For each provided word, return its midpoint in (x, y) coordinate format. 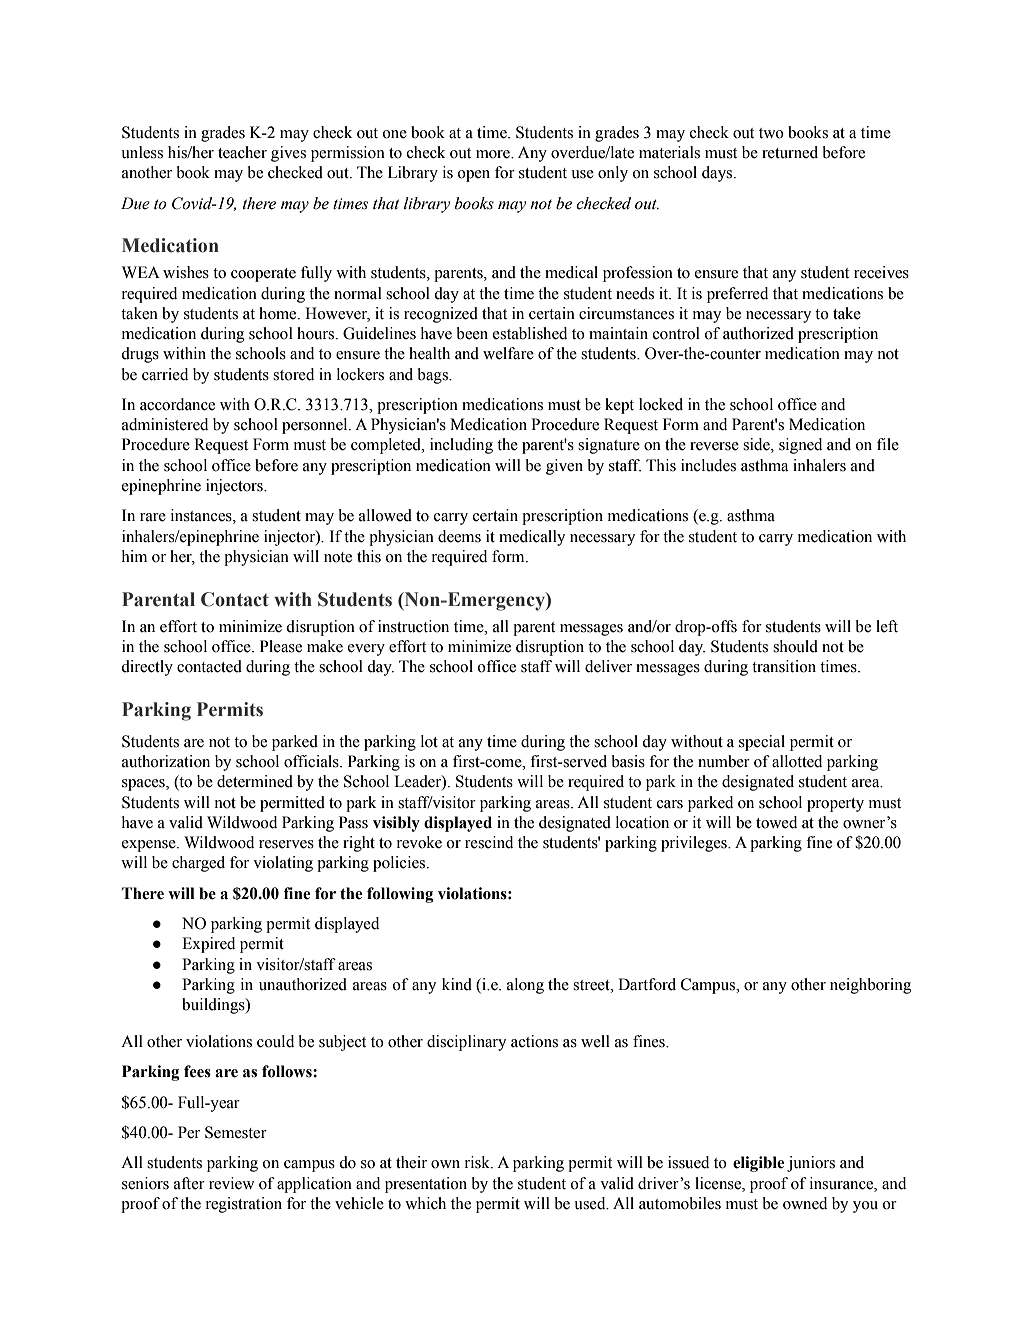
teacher (242, 152)
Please (281, 646)
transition (784, 666)
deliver (608, 666)
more (494, 154)
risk (478, 1162)
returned (790, 152)
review (231, 1183)
